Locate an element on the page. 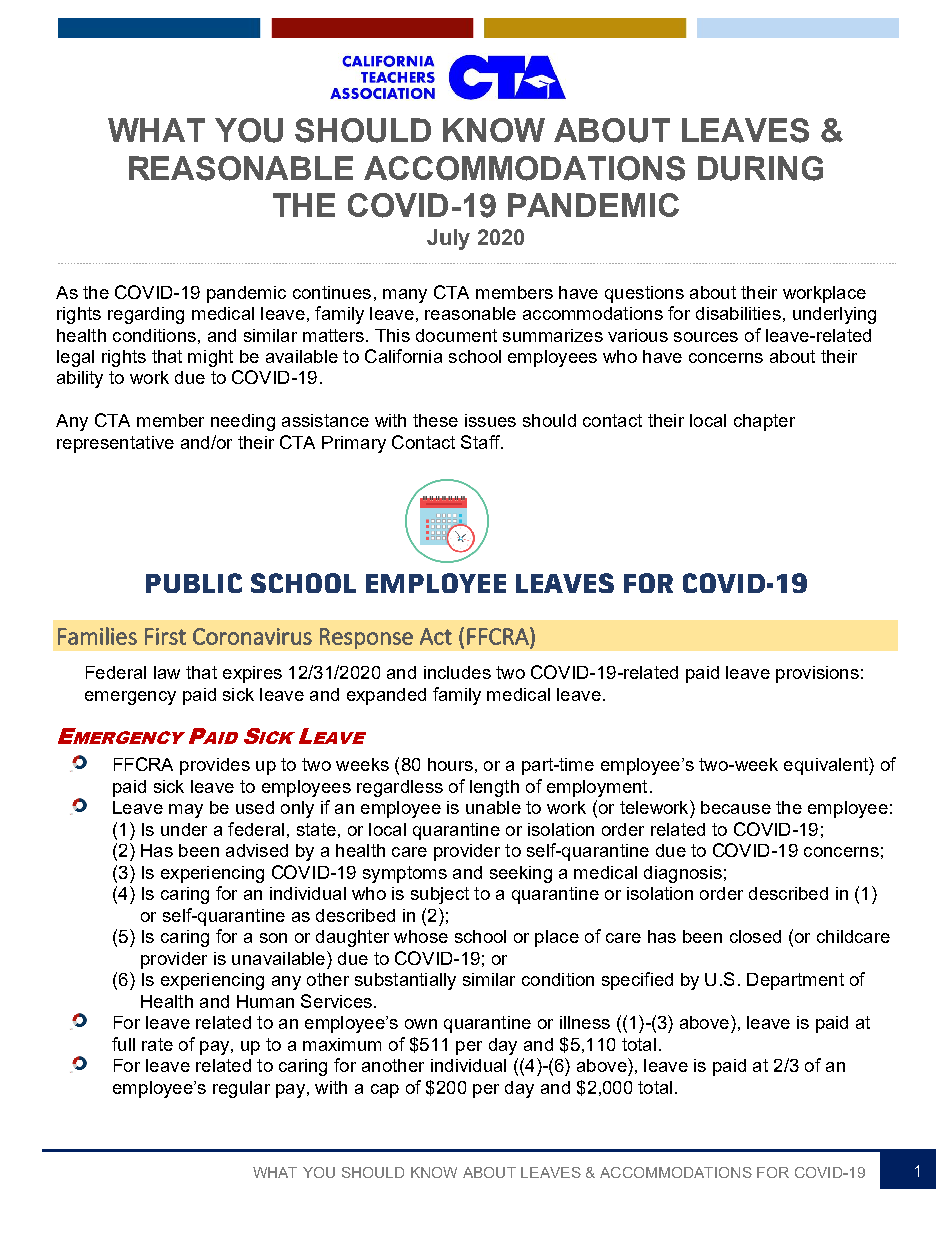  chapter is located at coordinates (764, 422).
